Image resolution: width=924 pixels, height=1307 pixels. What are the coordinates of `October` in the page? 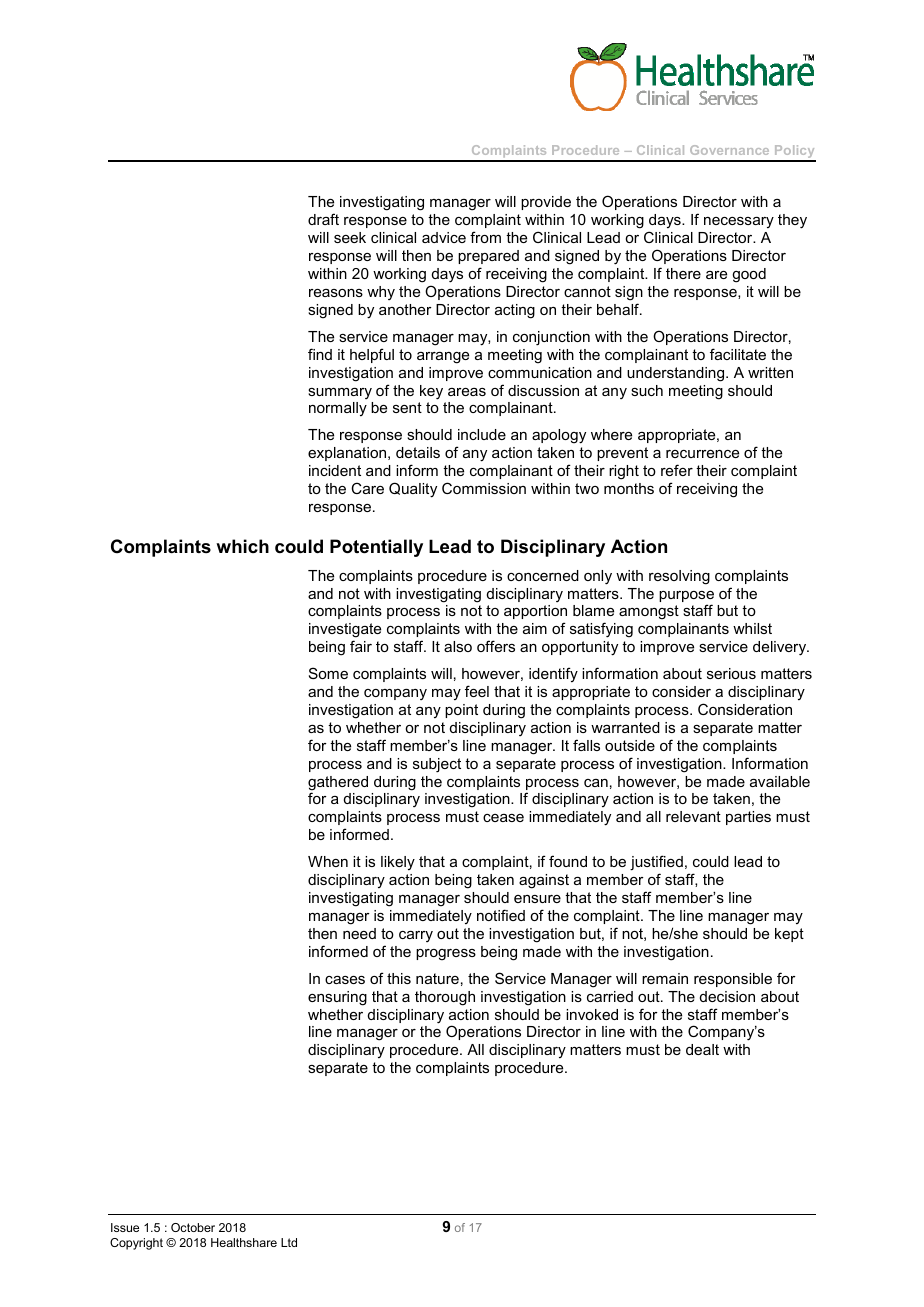 It's located at (193, 1227).
